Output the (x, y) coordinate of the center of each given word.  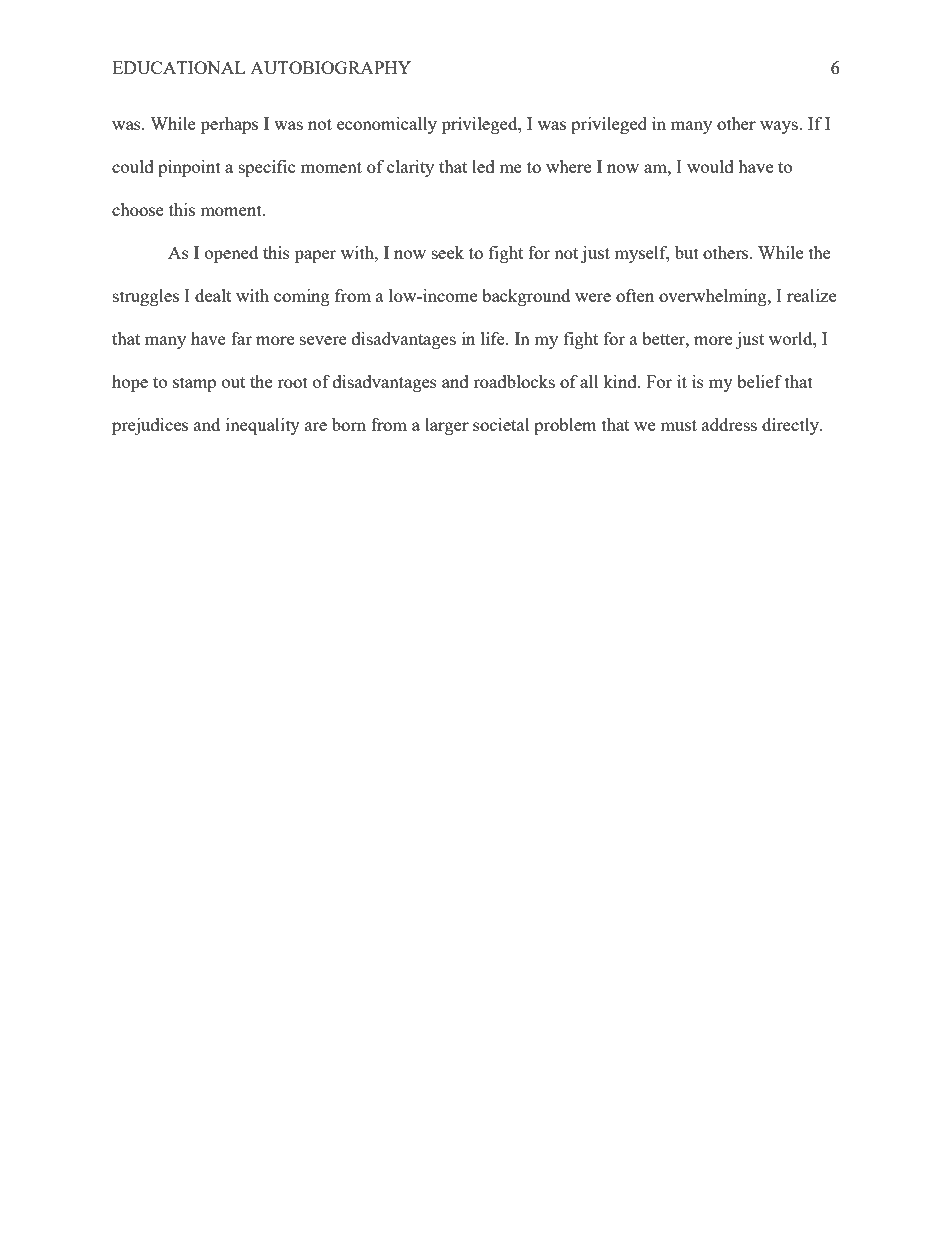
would (710, 166)
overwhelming (714, 297)
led (483, 166)
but (687, 252)
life (494, 338)
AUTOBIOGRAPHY (330, 67)
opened (231, 254)
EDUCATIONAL (178, 67)
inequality (263, 426)
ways (780, 127)
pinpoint (189, 168)
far (241, 338)
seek (448, 252)
